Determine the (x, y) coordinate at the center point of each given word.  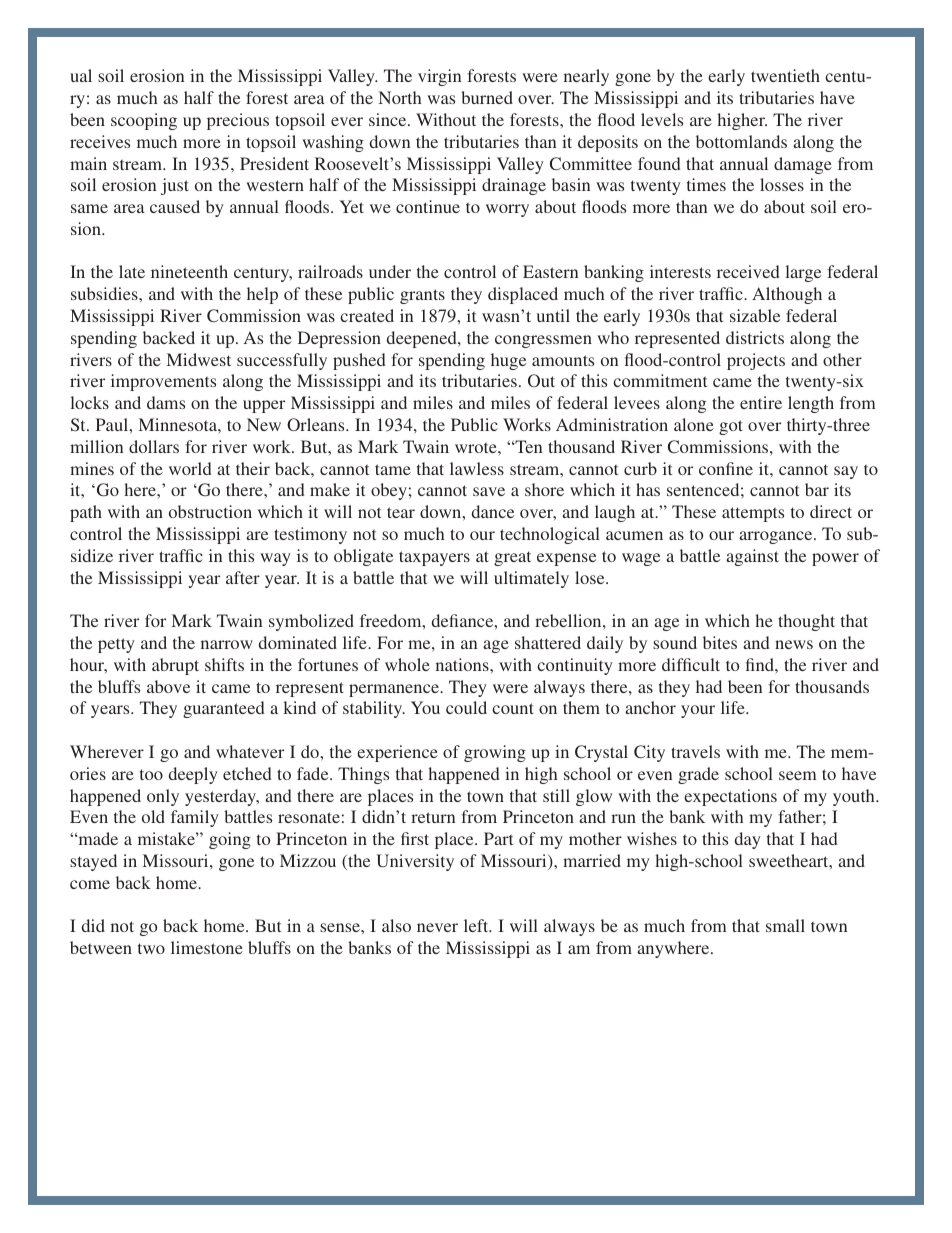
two (151, 948)
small (785, 925)
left (477, 925)
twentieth (785, 75)
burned (487, 97)
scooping (144, 121)
